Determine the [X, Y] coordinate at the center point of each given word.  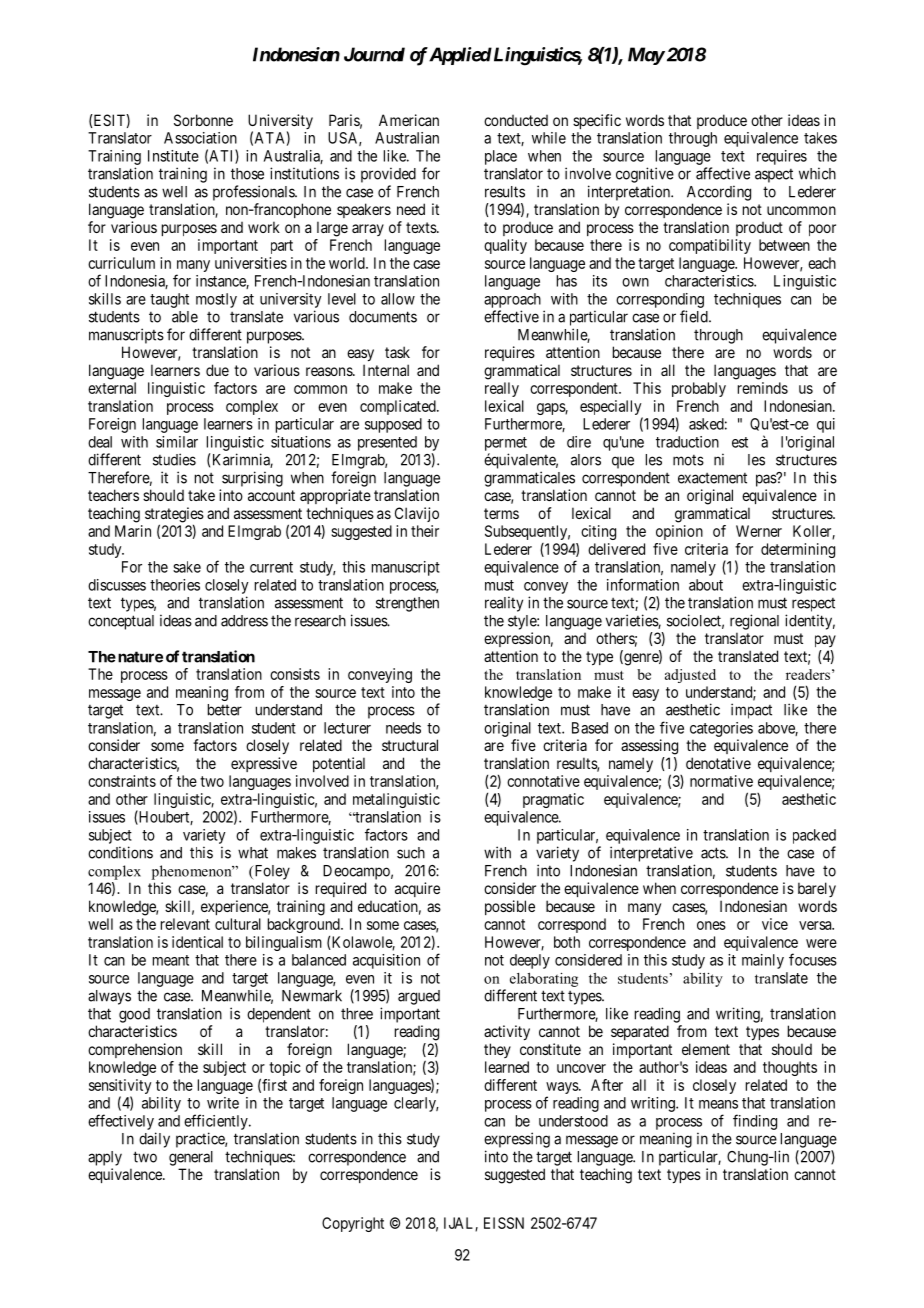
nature [139, 657]
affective [723, 173]
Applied [459, 56]
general [191, 1158]
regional [754, 622]
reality [504, 604]
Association [200, 138]
